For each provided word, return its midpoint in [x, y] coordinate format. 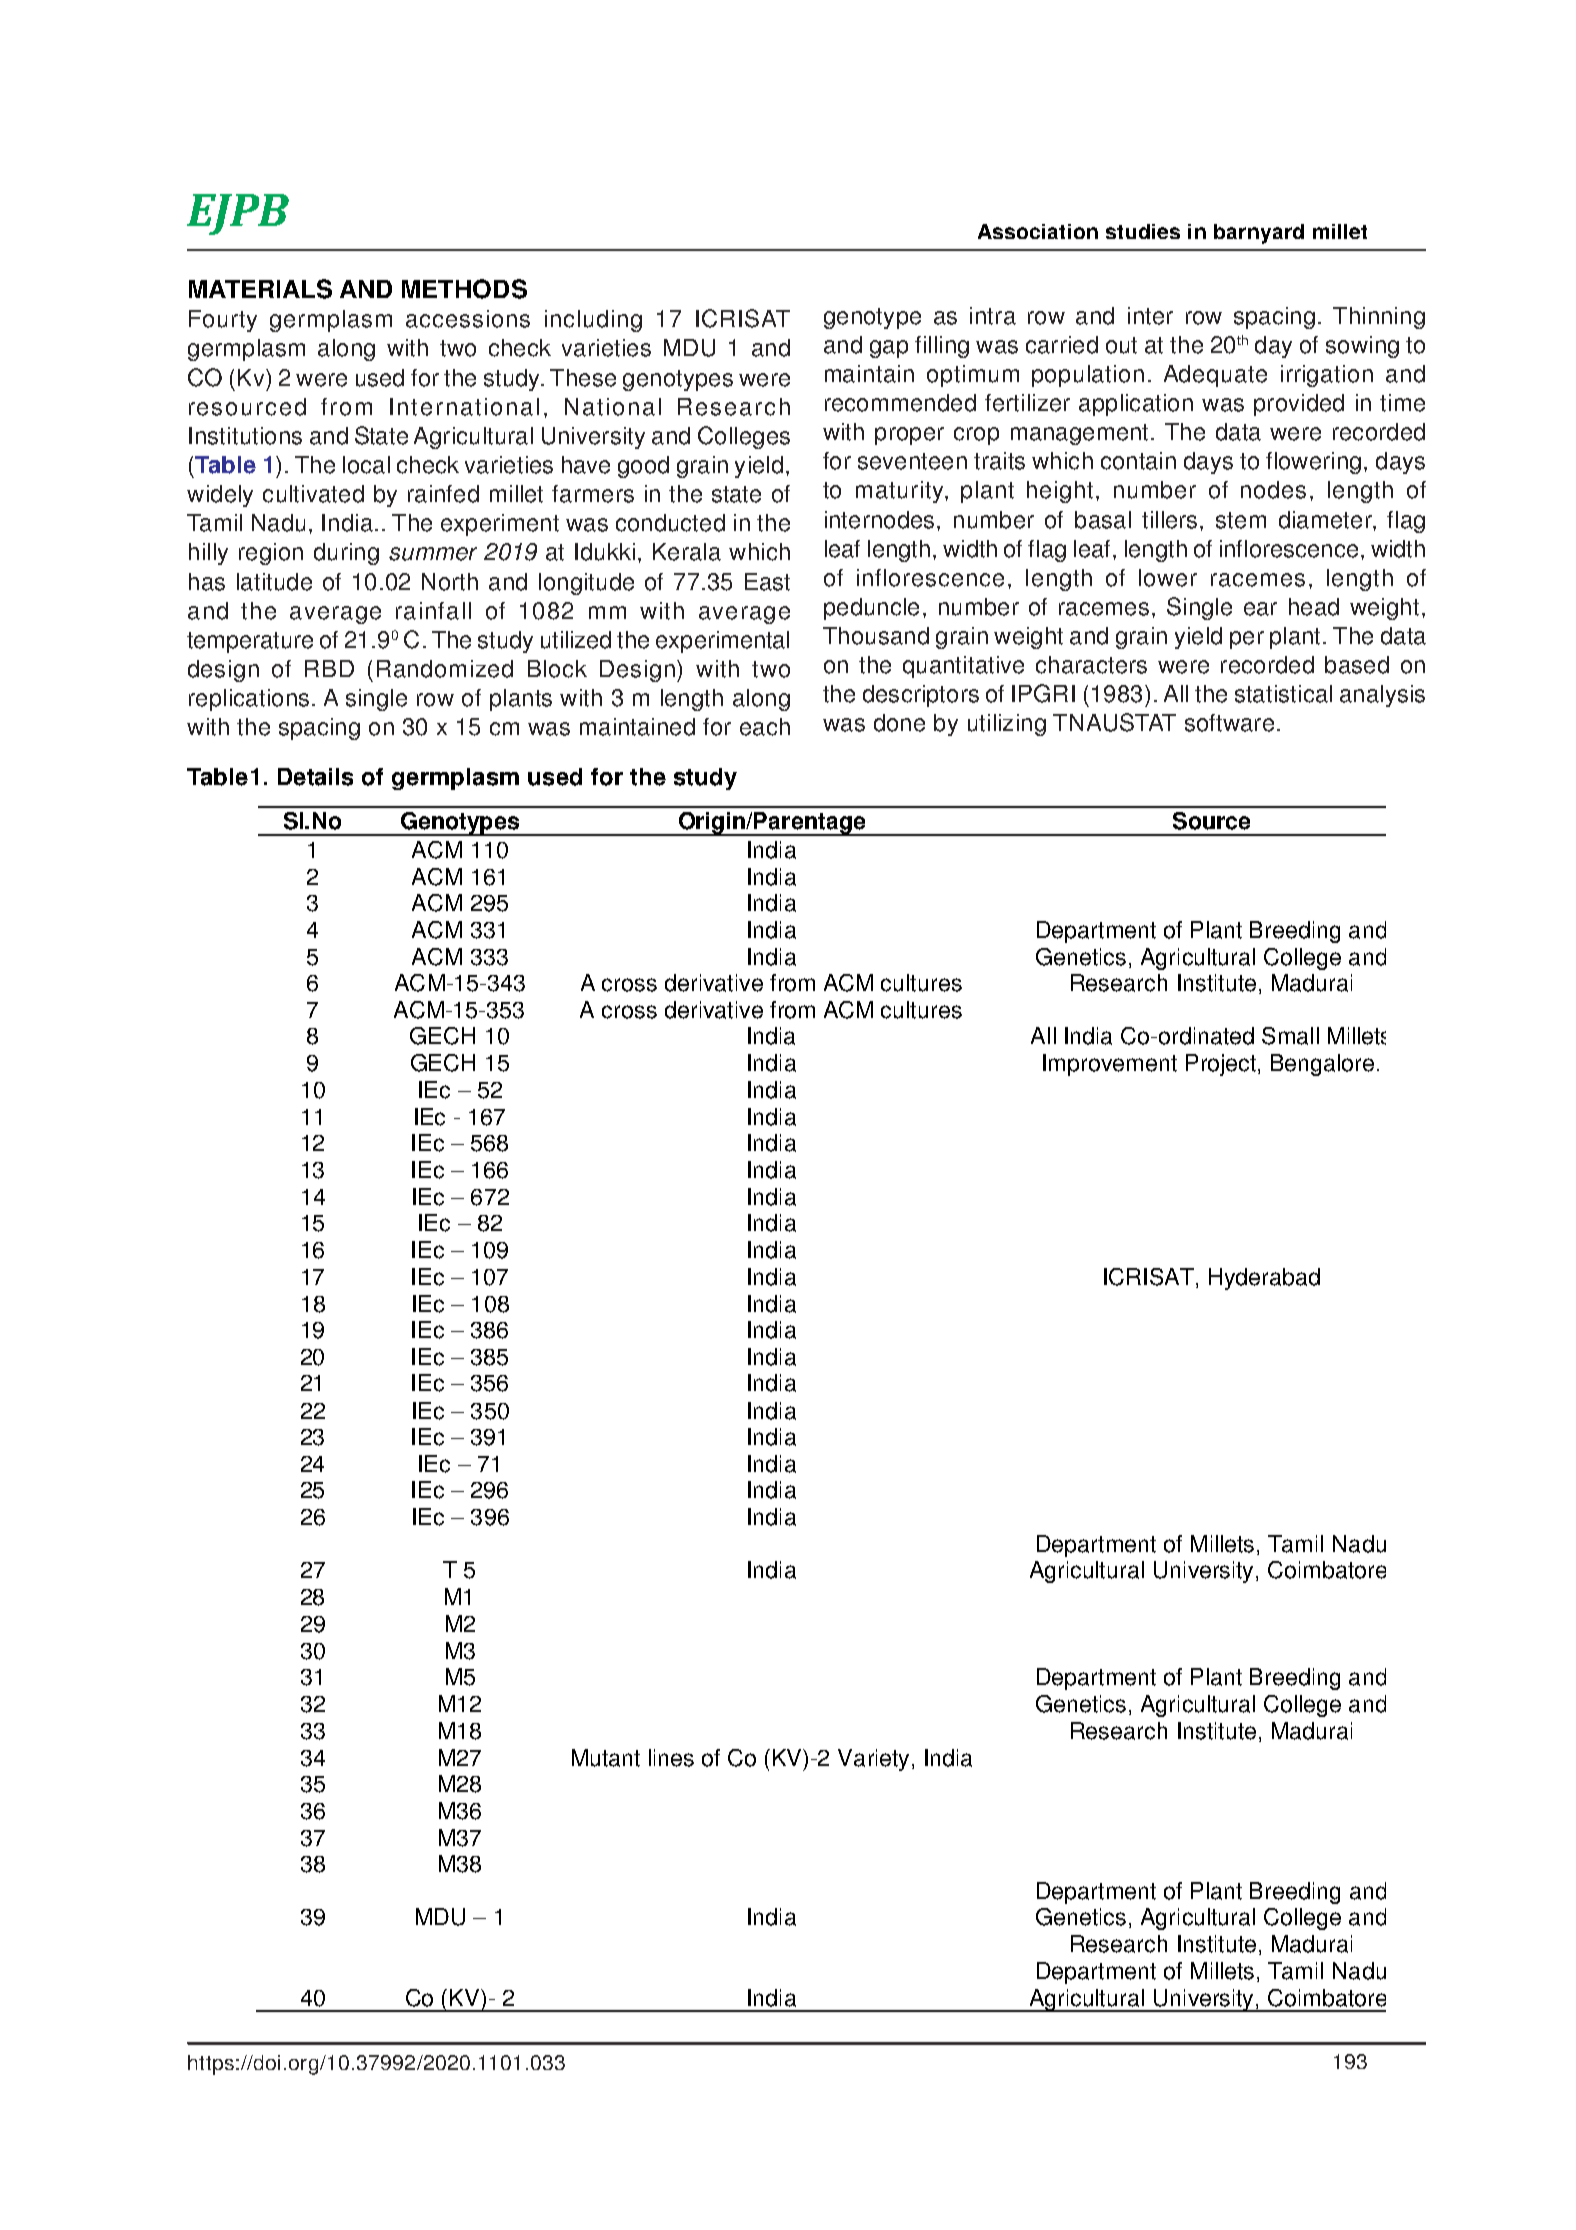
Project [1221, 1065]
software [1229, 723]
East [767, 582]
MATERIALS [260, 289]
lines [671, 1758]
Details [315, 777]
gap [889, 349]
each [765, 727]
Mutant [606, 1758]
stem [1241, 520]
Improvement [1110, 1065]
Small [1290, 1036]
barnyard [1259, 234]
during [346, 554]
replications [249, 700]
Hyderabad [1264, 1279]
